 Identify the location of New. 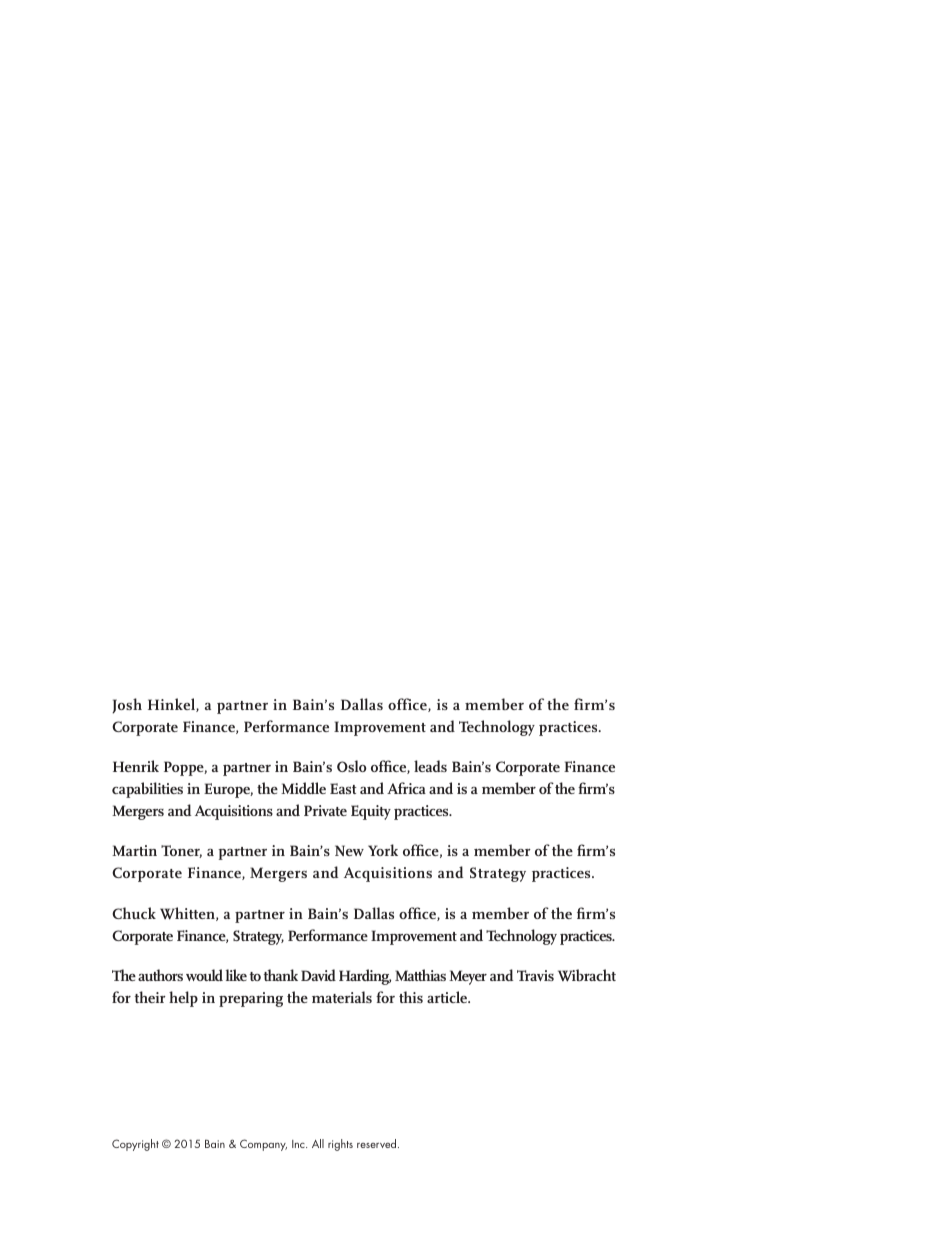
(349, 850).
